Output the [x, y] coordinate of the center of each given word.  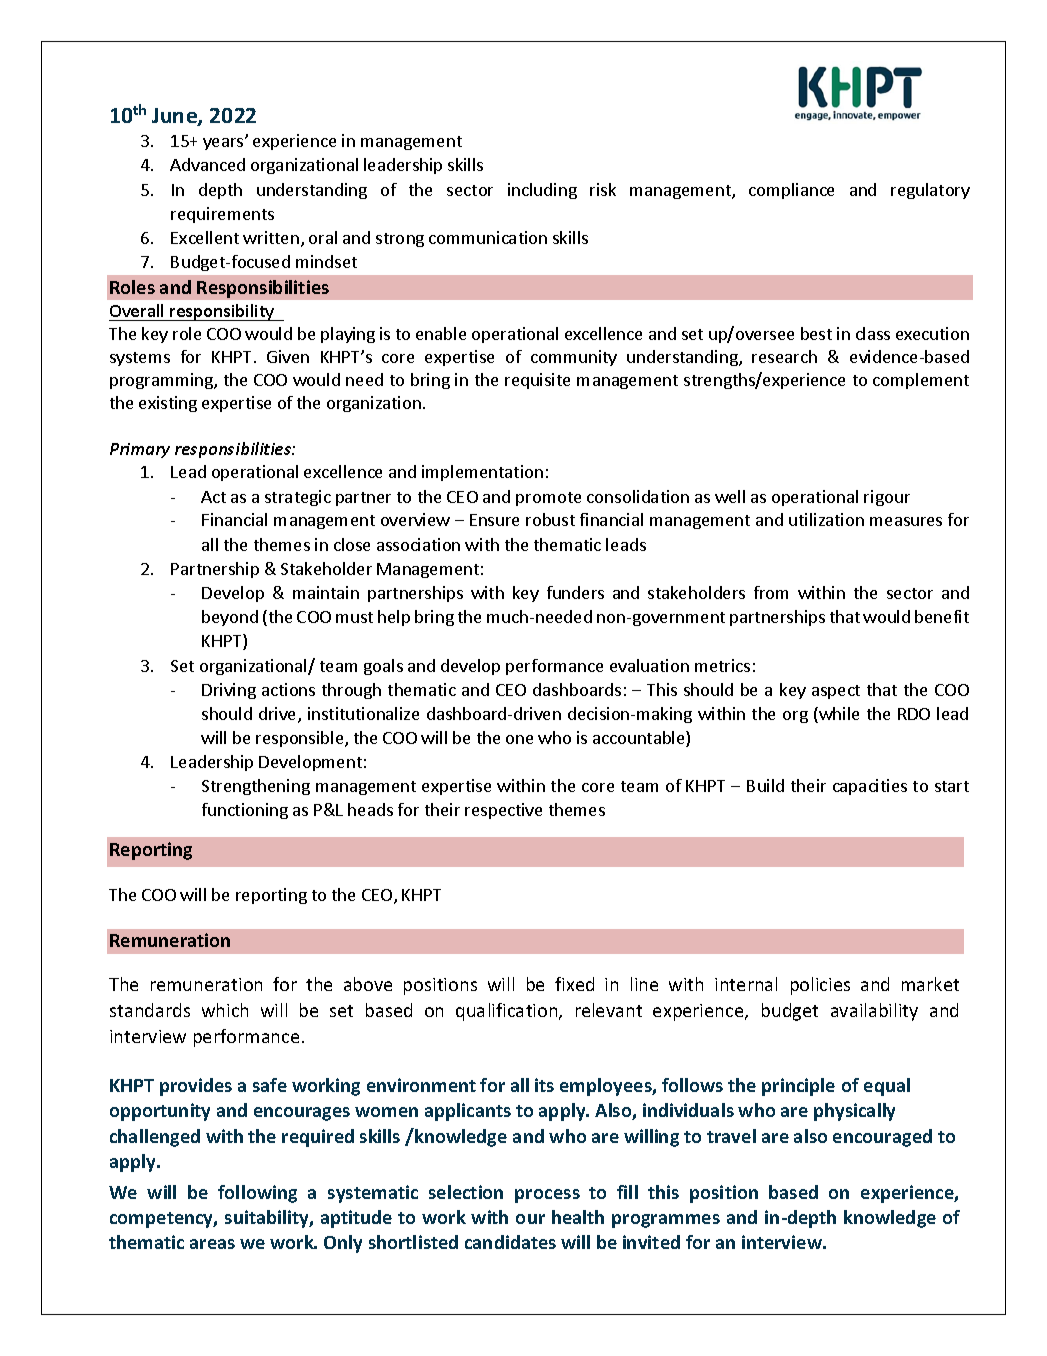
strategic [298, 498]
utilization [826, 519]
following [257, 1194]
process [547, 1196]
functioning [245, 811]
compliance [791, 191]
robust [550, 519]
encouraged [882, 1138]
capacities [870, 787]
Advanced [207, 164]
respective [503, 811]
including [542, 191]
